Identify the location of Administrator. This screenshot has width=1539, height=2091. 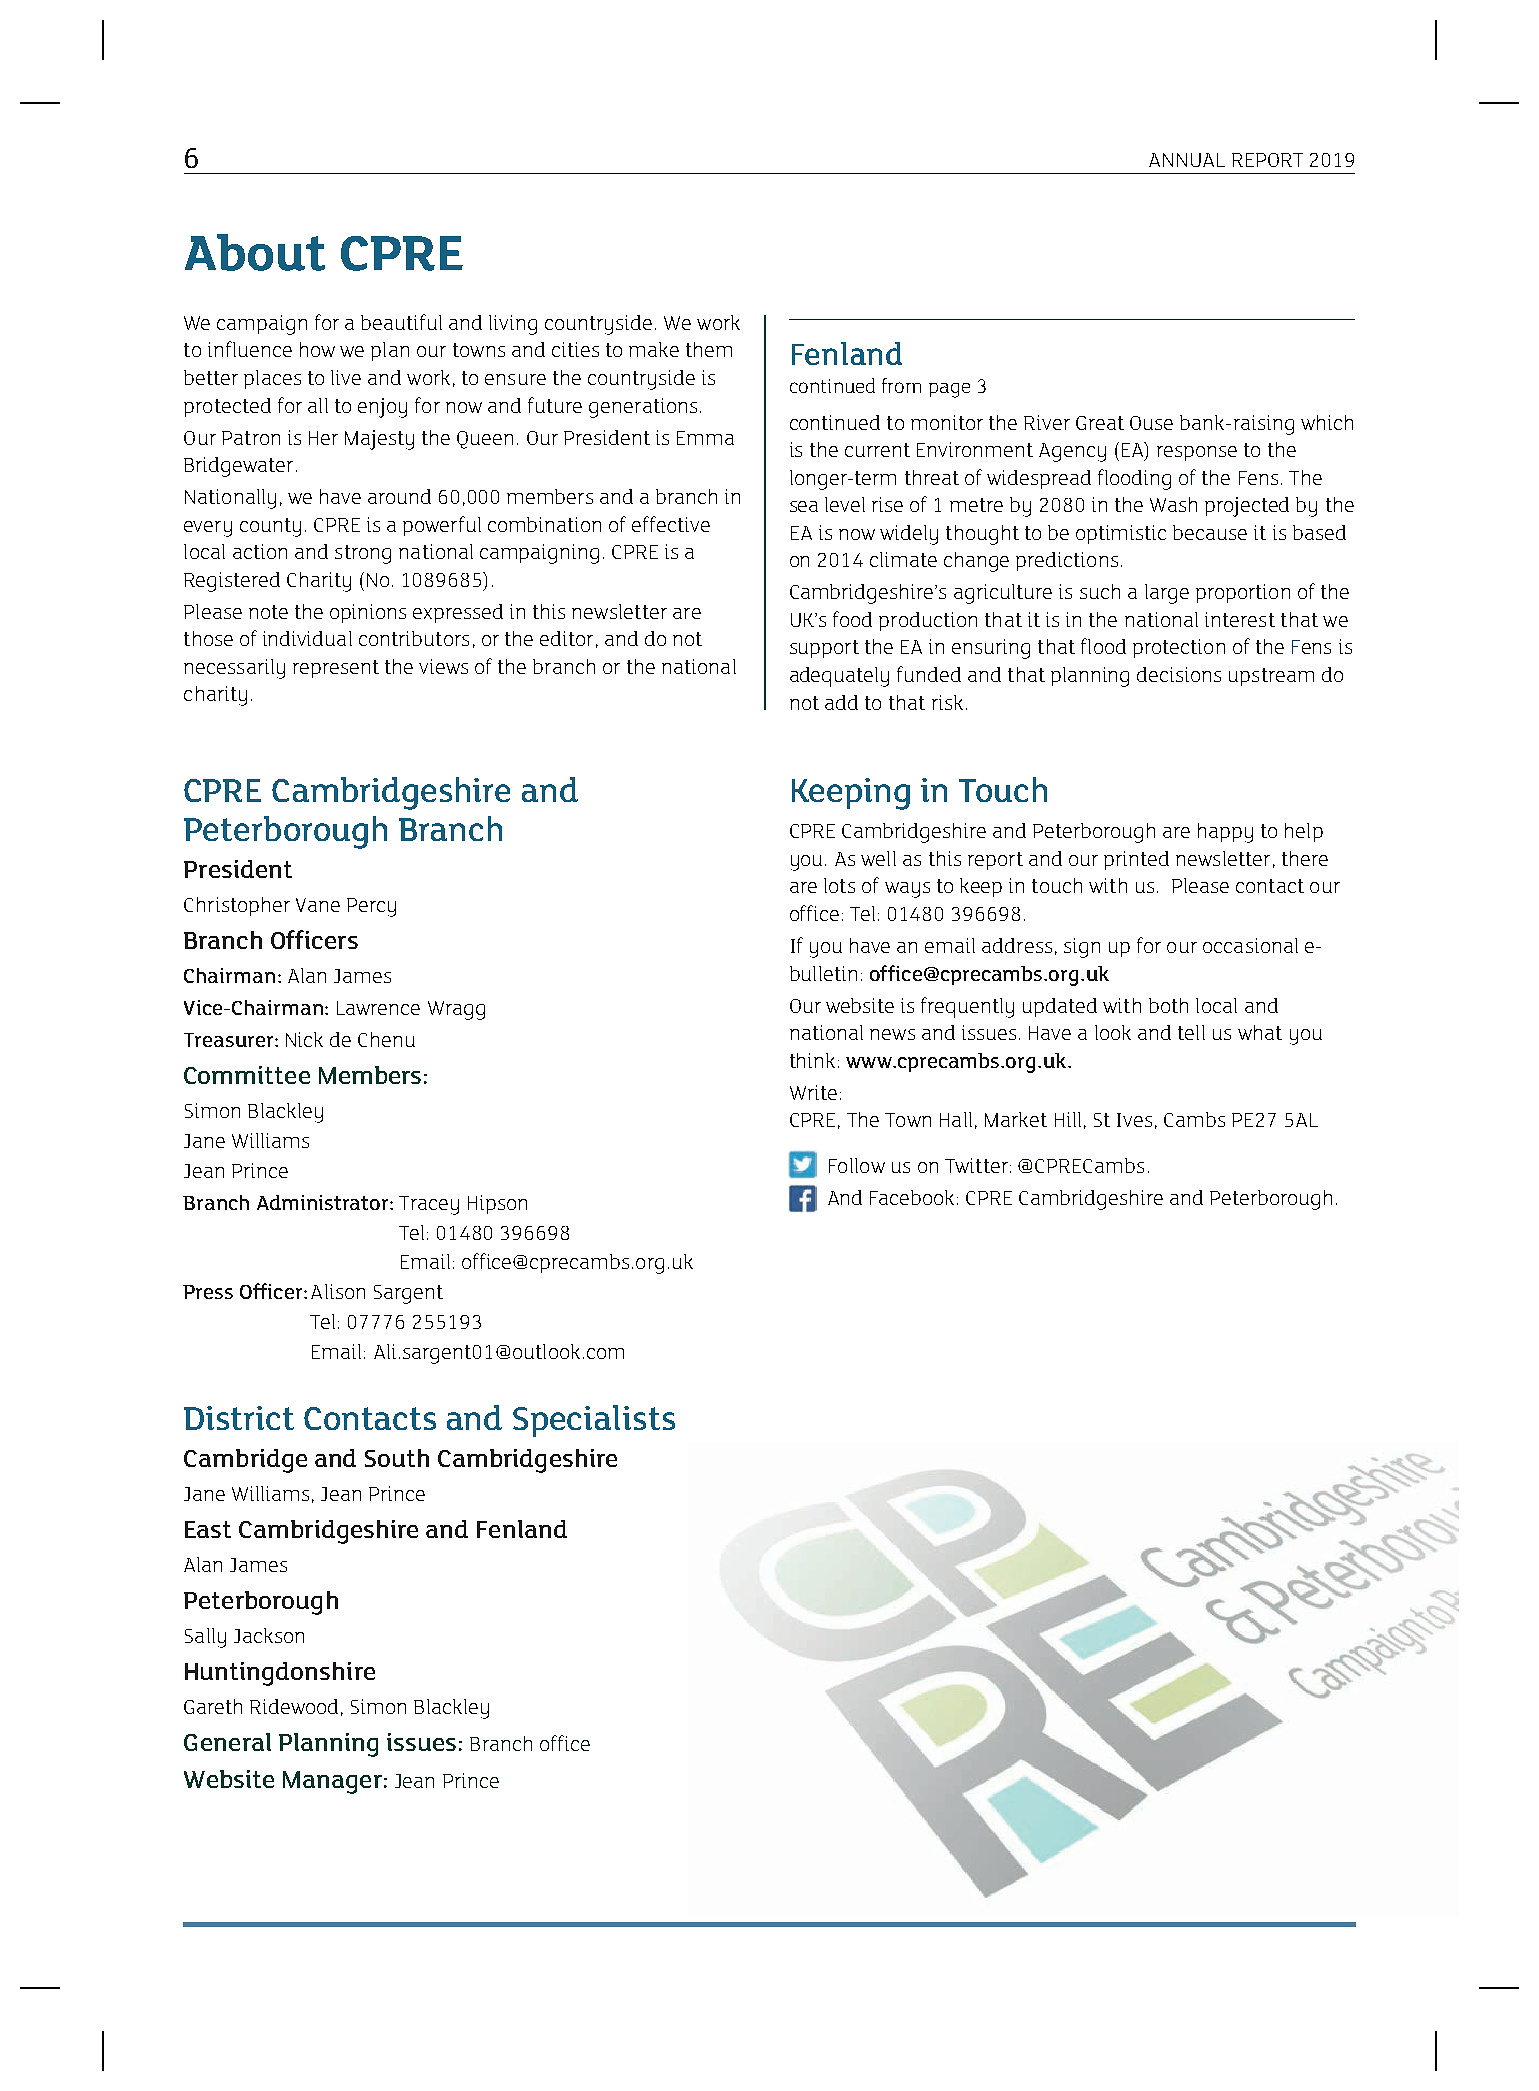
(324, 1202).
